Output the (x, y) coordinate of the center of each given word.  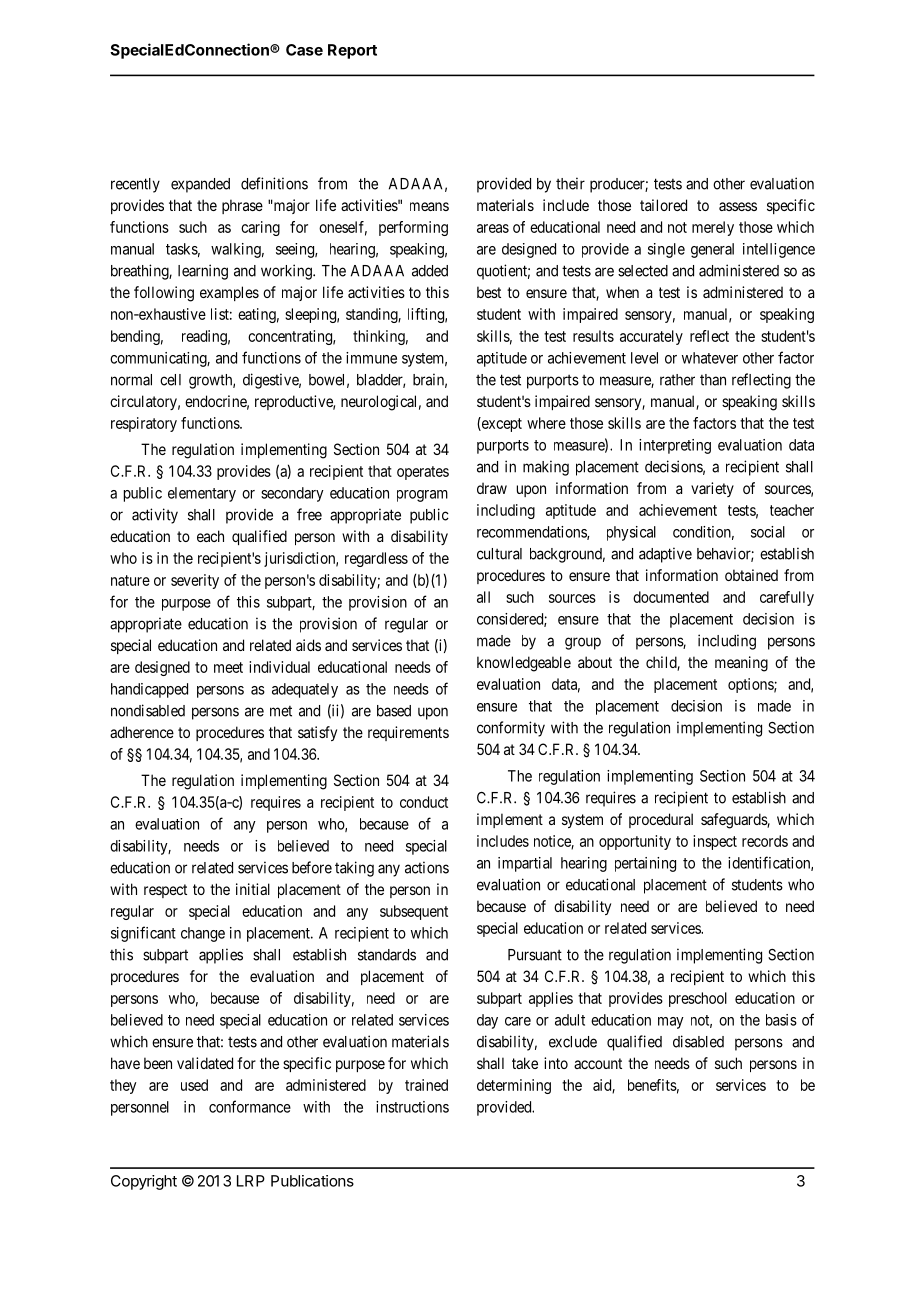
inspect (715, 842)
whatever (710, 358)
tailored (663, 205)
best (489, 292)
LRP (251, 1181)
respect (165, 891)
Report (352, 51)
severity (195, 581)
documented (671, 597)
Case (304, 50)
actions (427, 867)
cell (170, 380)
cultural (499, 554)
